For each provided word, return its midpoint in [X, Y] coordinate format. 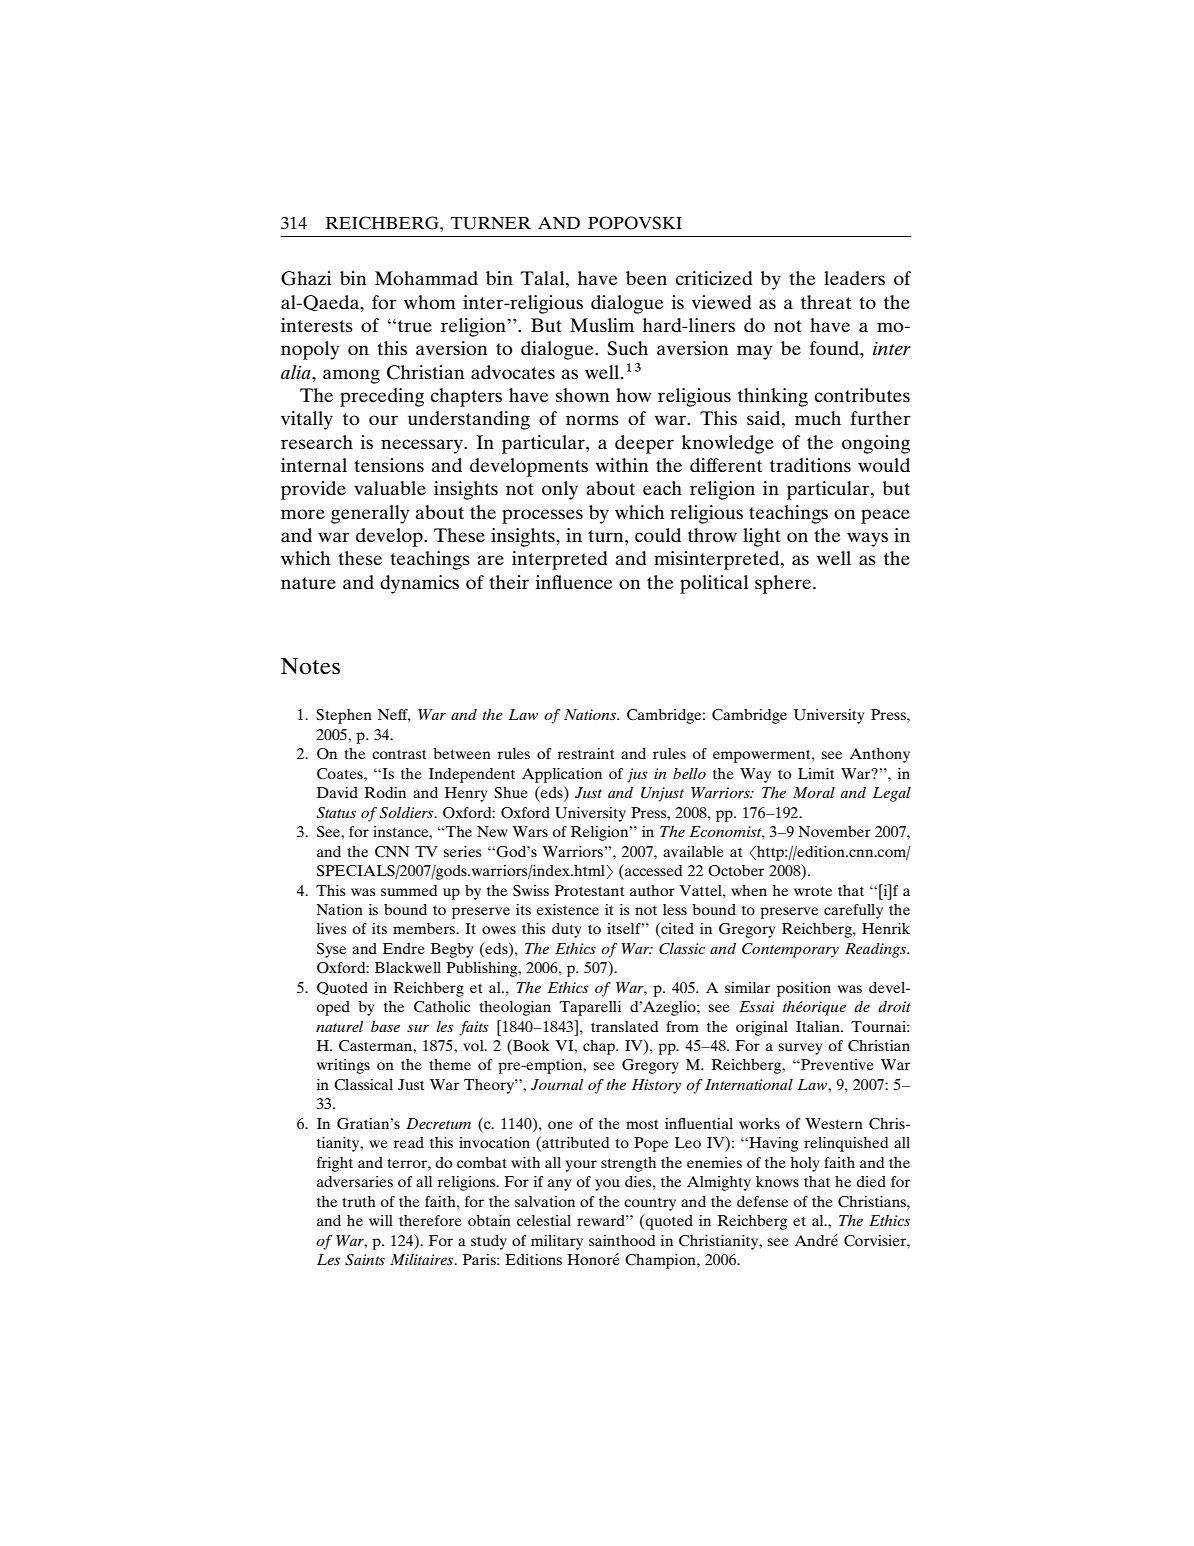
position [804, 989]
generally [370, 514]
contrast [399, 754]
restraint [586, 753]
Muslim [602, 325]
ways [867, 539]
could [658, 535]
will [381, 1220]
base [385, 1026]
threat [826, 302]
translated [624, 1026]
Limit [816, 773]
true [415, 326]
